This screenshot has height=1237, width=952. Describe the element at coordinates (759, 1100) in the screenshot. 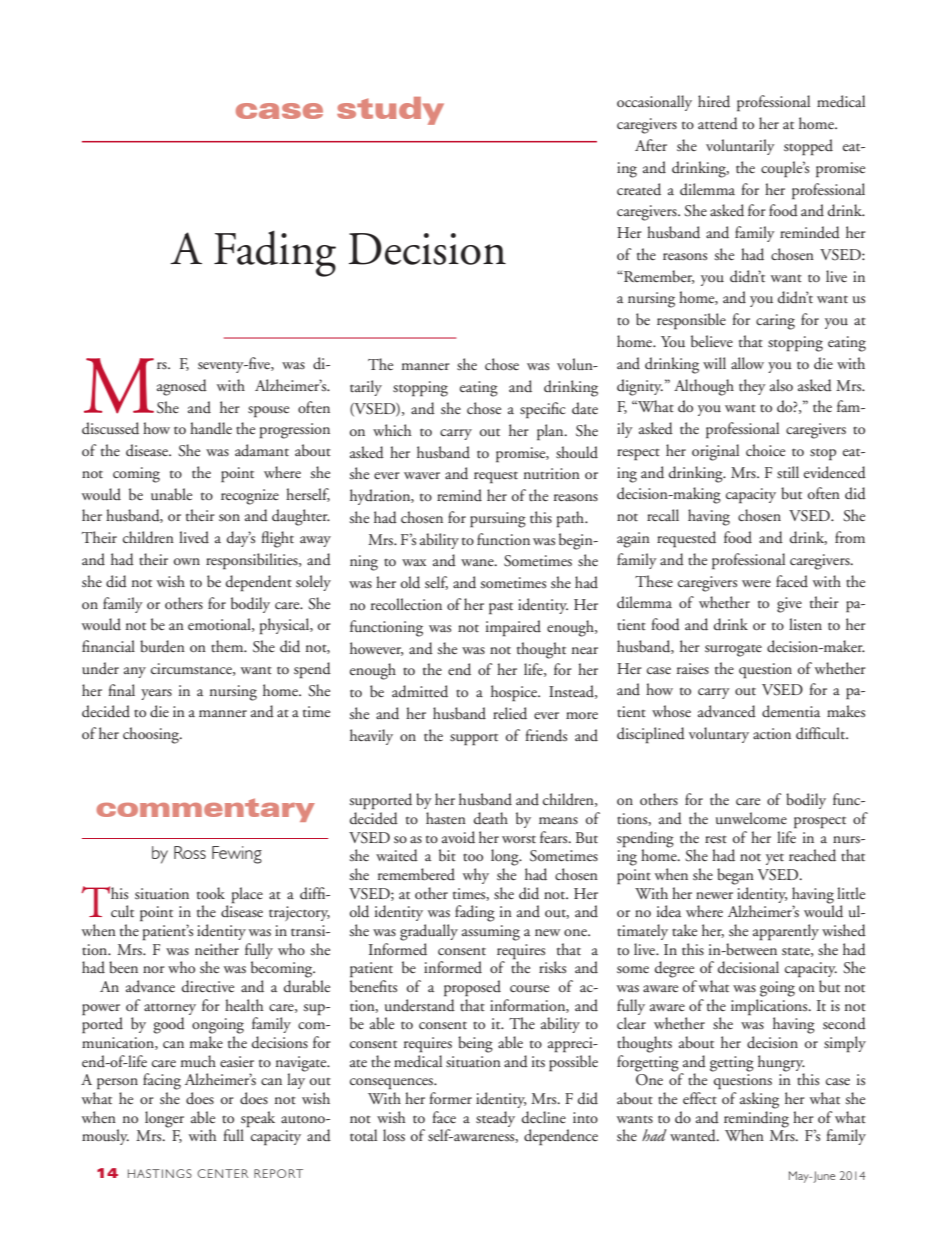

I see `asking` at that location.
